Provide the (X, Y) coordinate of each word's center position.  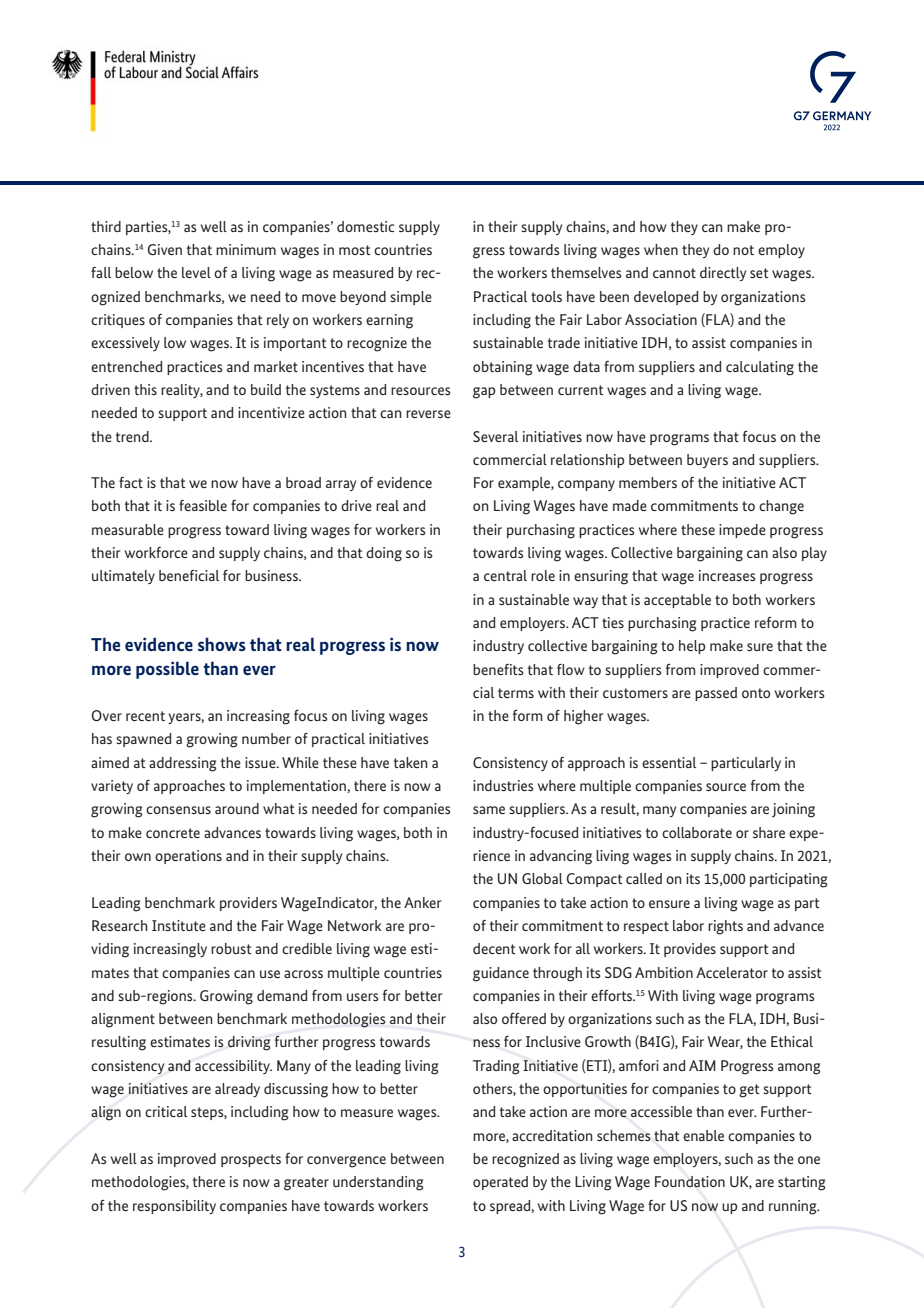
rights (725, 927)
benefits (498, 669)
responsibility (174, 1207)
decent (494, 948)
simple (411, 298)
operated (500, 1183)
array (341, 485)
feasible (203, 505)
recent (145, 716)
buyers (707, 461)
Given (165, 249)
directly (723, 274)
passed (716, 694)
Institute (179, 925)
